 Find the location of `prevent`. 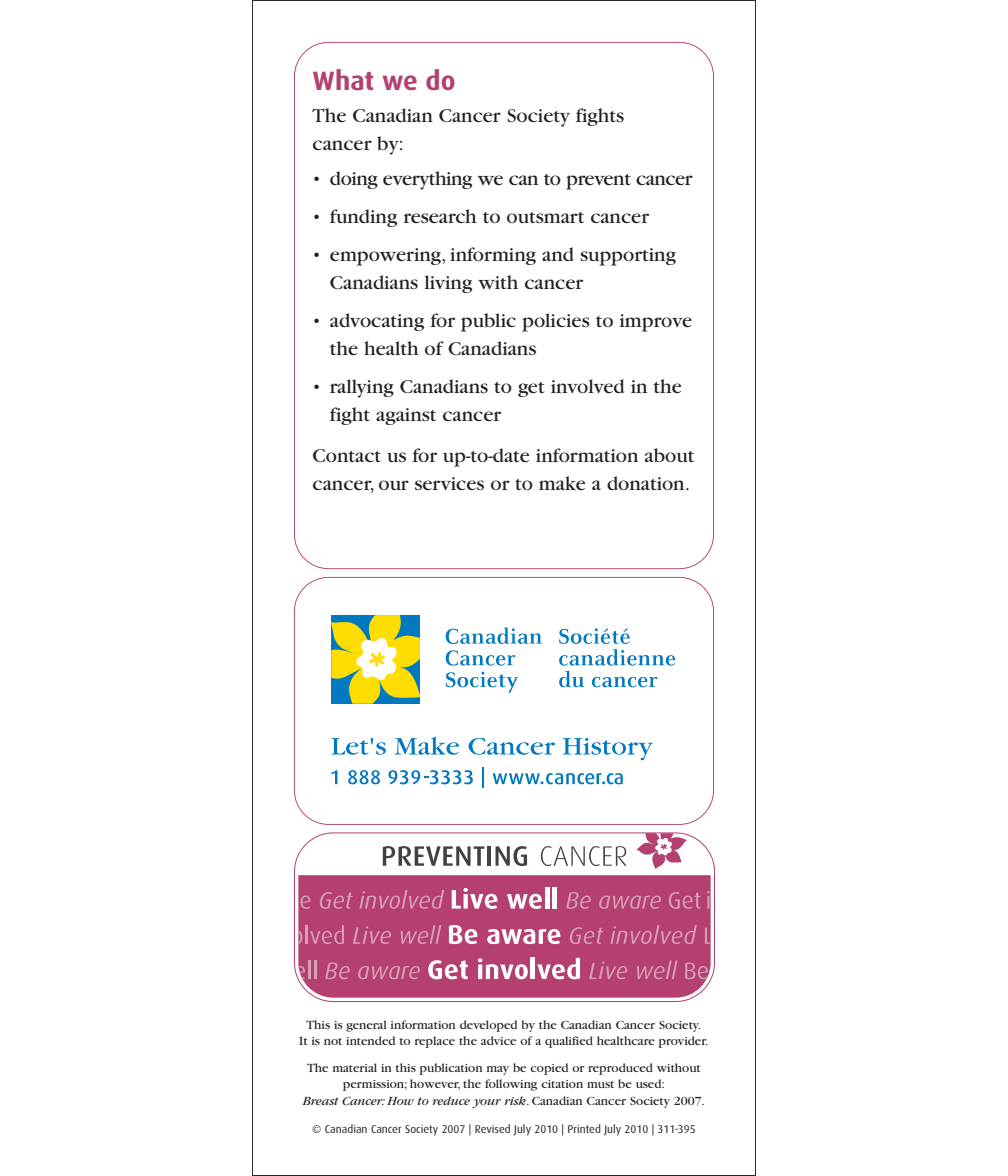

prevent is located at coordinates (598, 182).
